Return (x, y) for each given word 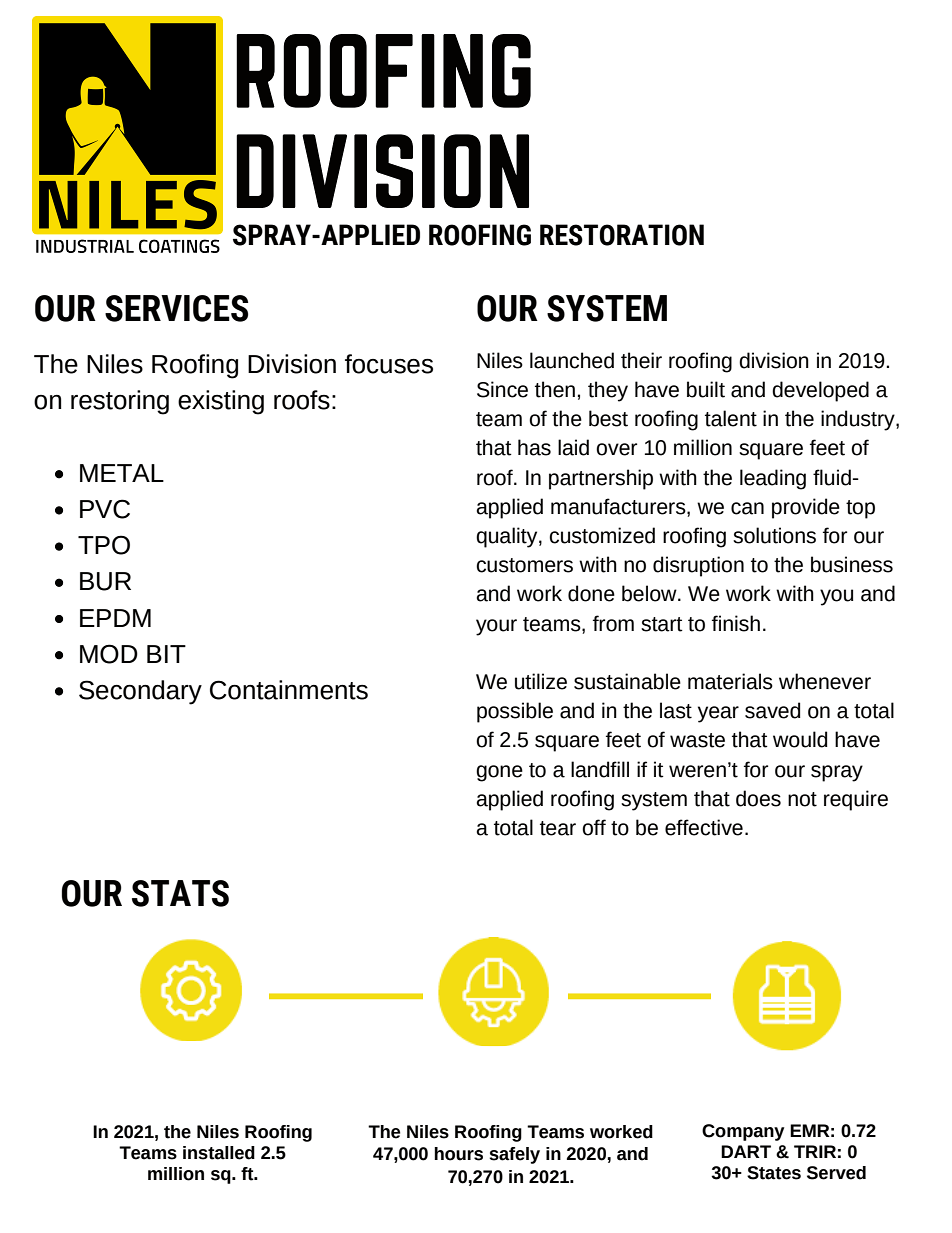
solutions (774, 535)
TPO (104, 545)
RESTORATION (622, 235)
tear (558, 828)
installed (219, 1153)
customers (524, 565)
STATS (180, 893)
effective (704, 827)
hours (458, 1154)
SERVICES (176, 308)
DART (746, 1151)
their (641, 360)
